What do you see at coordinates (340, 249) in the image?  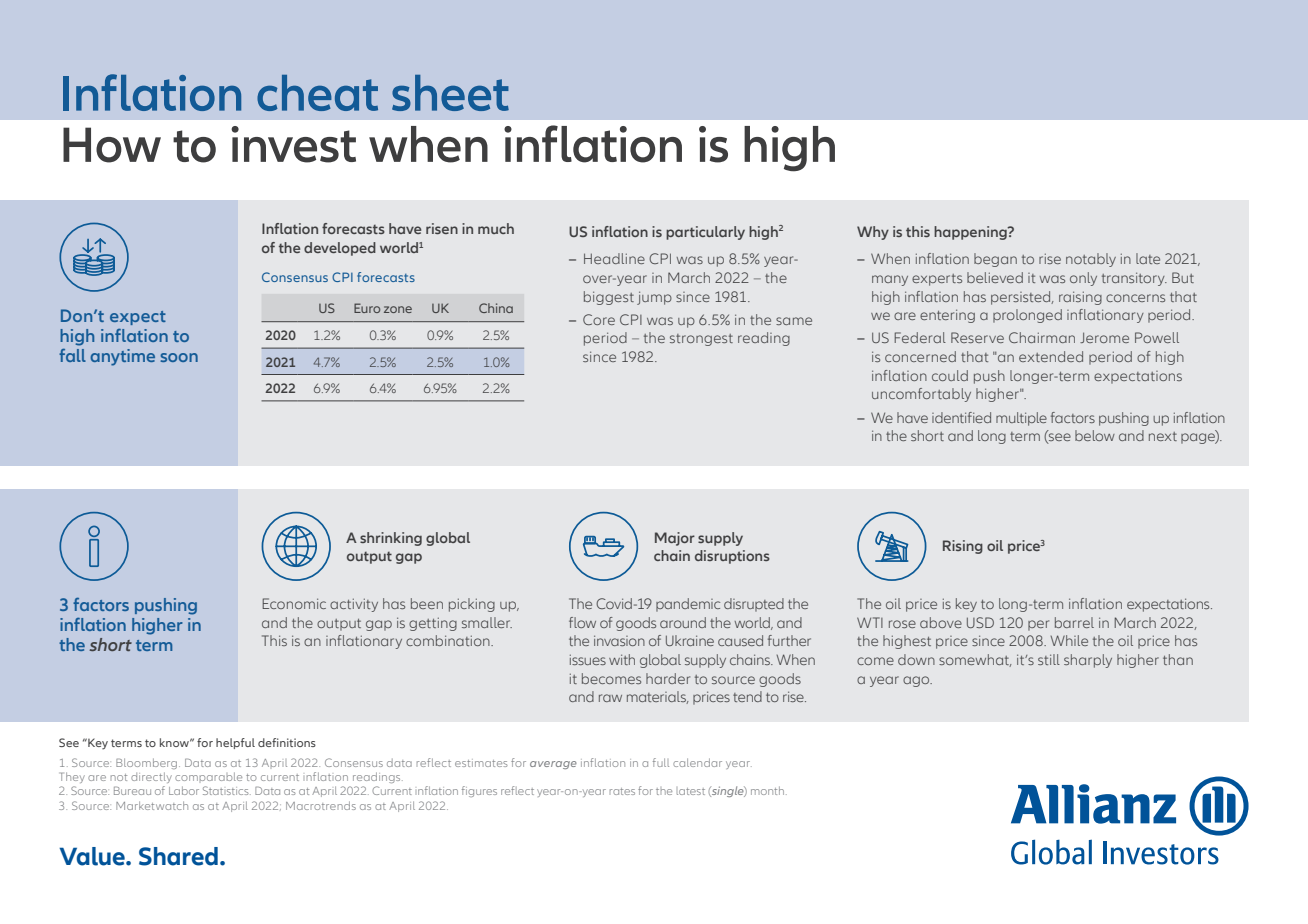 I see `developed` at bounding box center [340, 249].
